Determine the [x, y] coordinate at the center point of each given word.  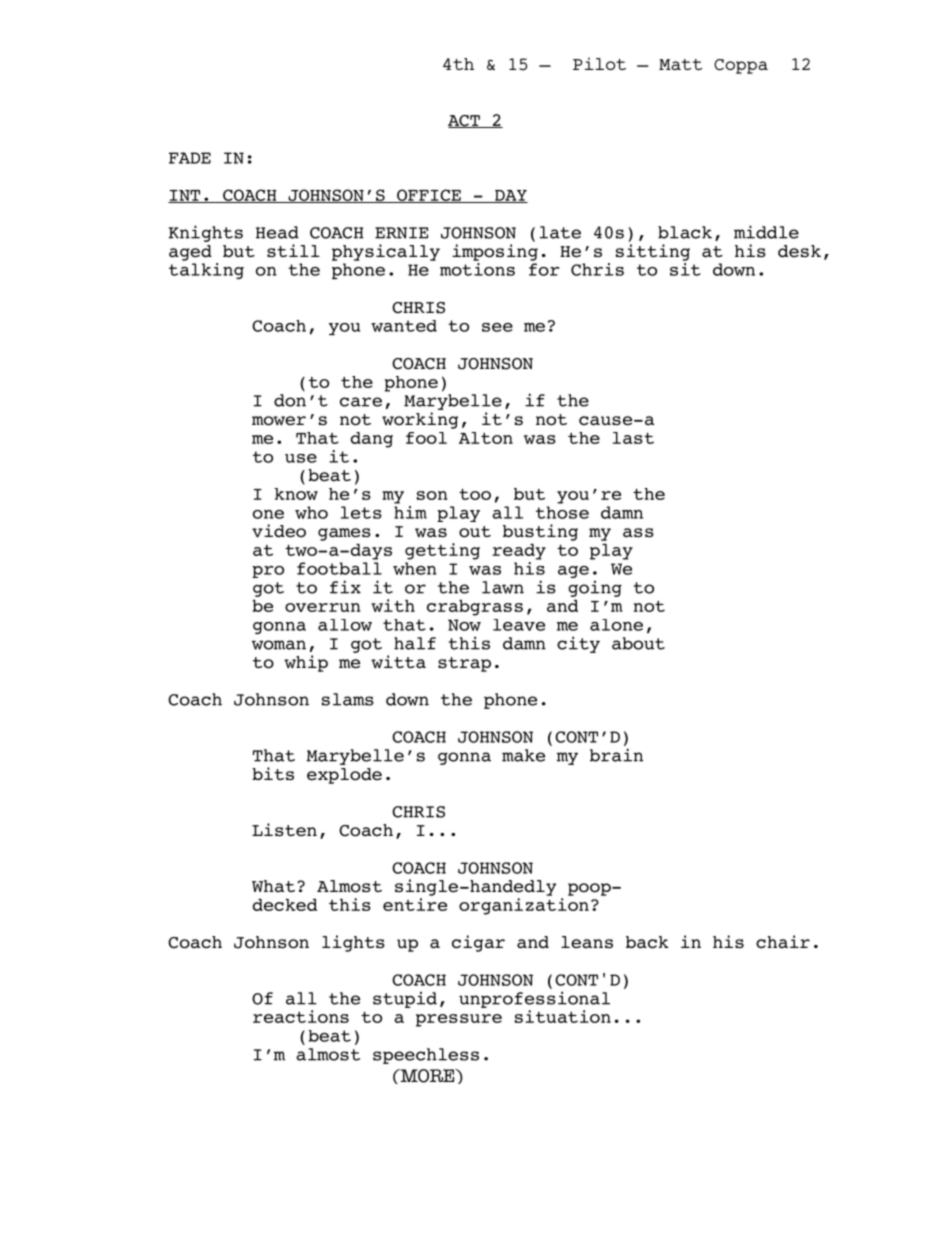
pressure [459, 1020]
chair [783, 942]
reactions [301, 1016]
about [638, 643]
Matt [680, 64]
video [279, 531]
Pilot [599, 63]
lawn [503, 587]
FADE [190, 158]
